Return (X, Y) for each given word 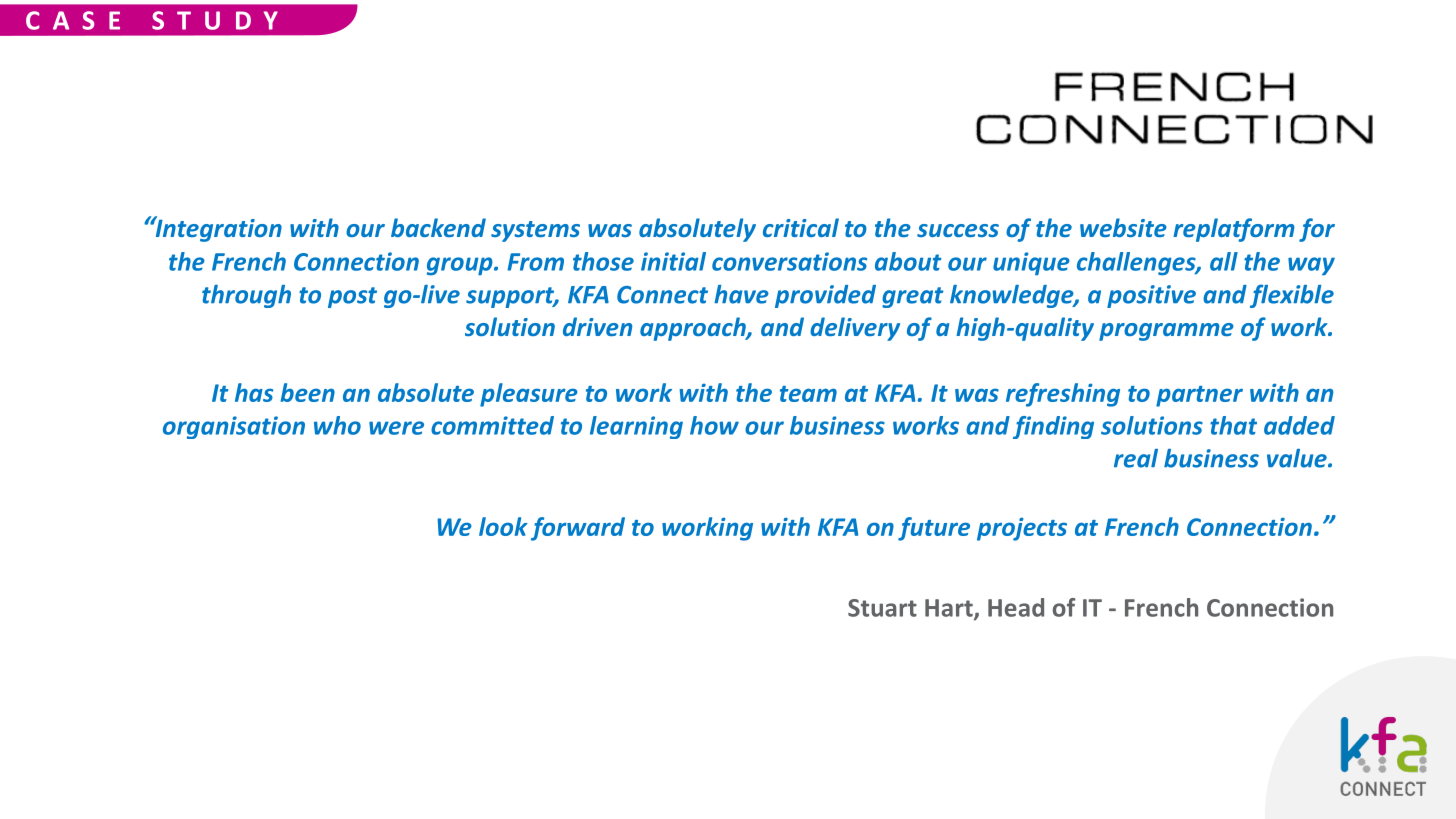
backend (438, 227)
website (1123, 227)
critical (801, 227)
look (503, 526)
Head (1016, 607)
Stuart (882, 608)
